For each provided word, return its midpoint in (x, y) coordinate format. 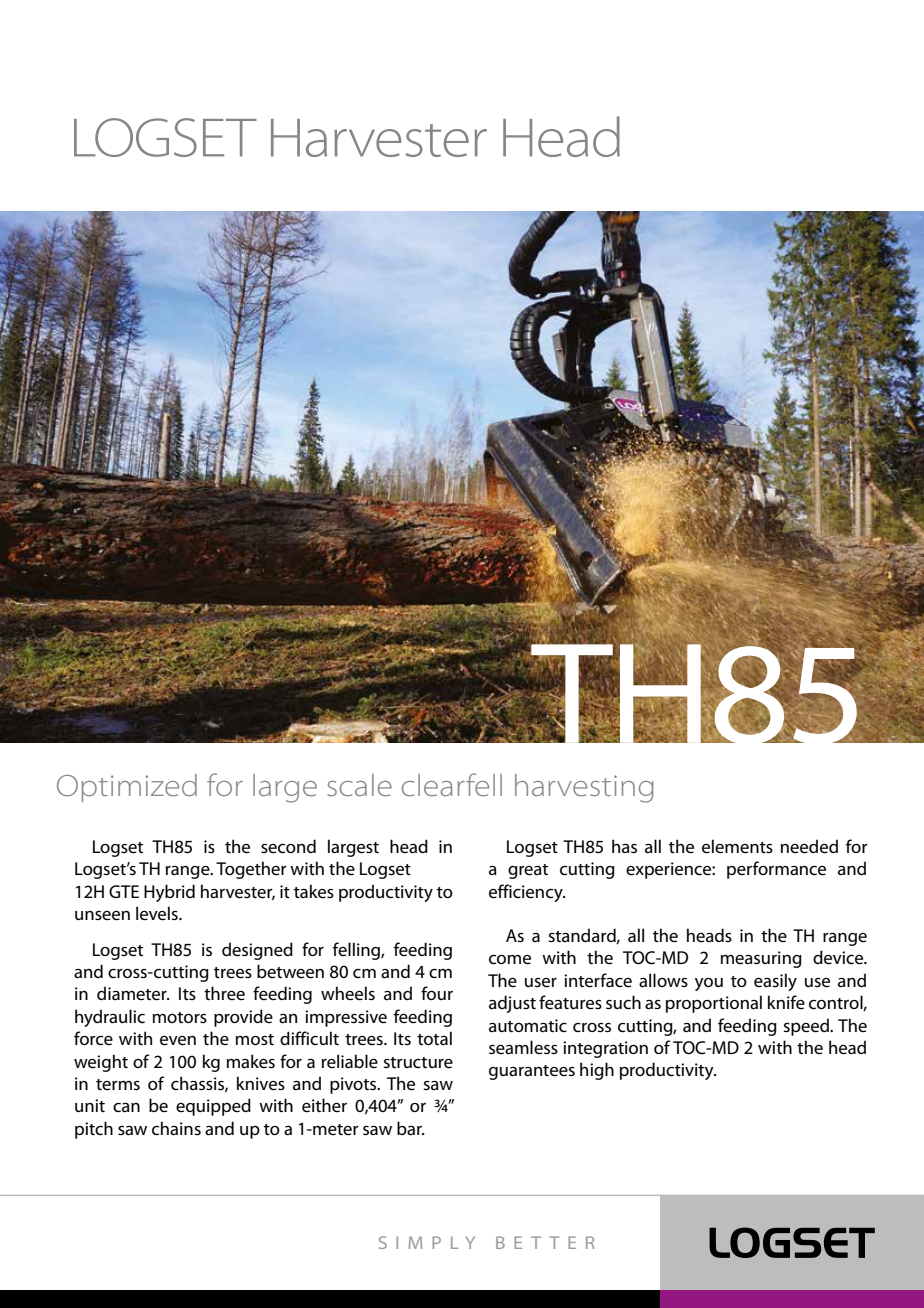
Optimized (127, 788)
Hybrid (169, 893)
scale (359, 785)
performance (776, 870)
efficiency (527, 893)
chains (176, 1128)
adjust (512, 1004)
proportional (714, 1004)
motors (180, 1017)
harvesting (584, 788)
